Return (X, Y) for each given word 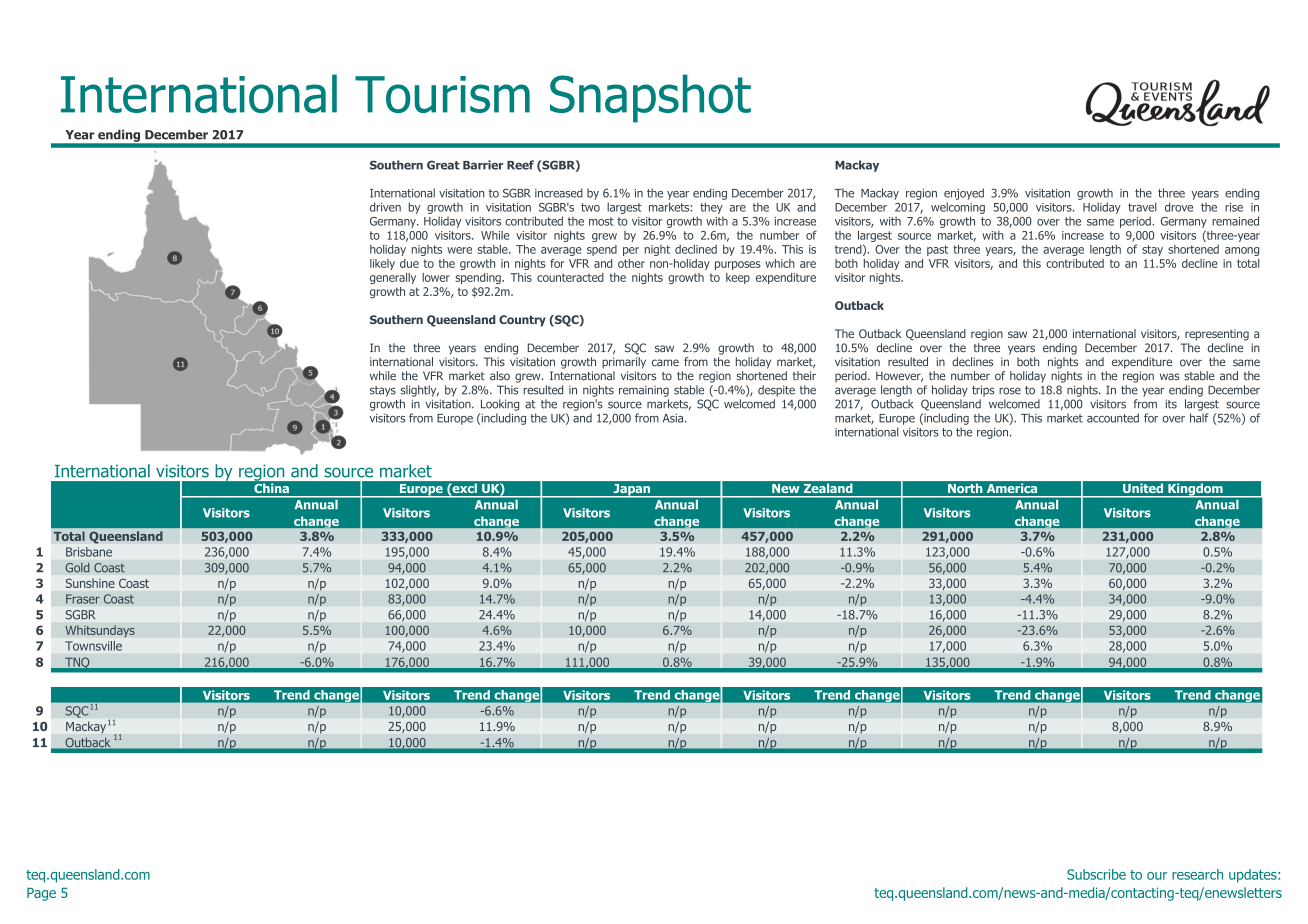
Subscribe (1096, 874)
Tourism (442, 94)
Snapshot (650, 98)
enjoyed (964, 194)
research (1197, 874)
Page (41, 894)
